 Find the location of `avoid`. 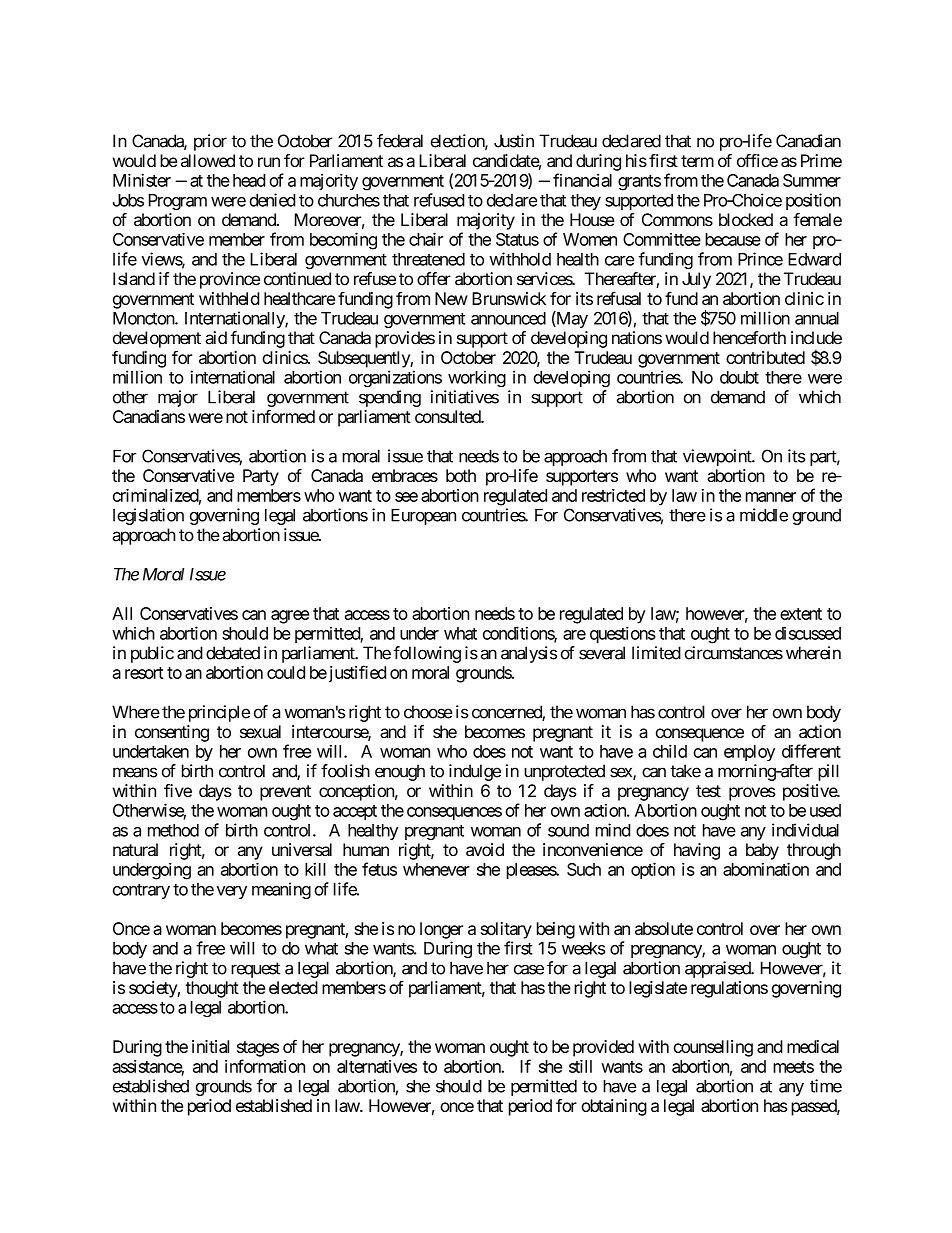

avoid is located at coordinates (485, 850).
